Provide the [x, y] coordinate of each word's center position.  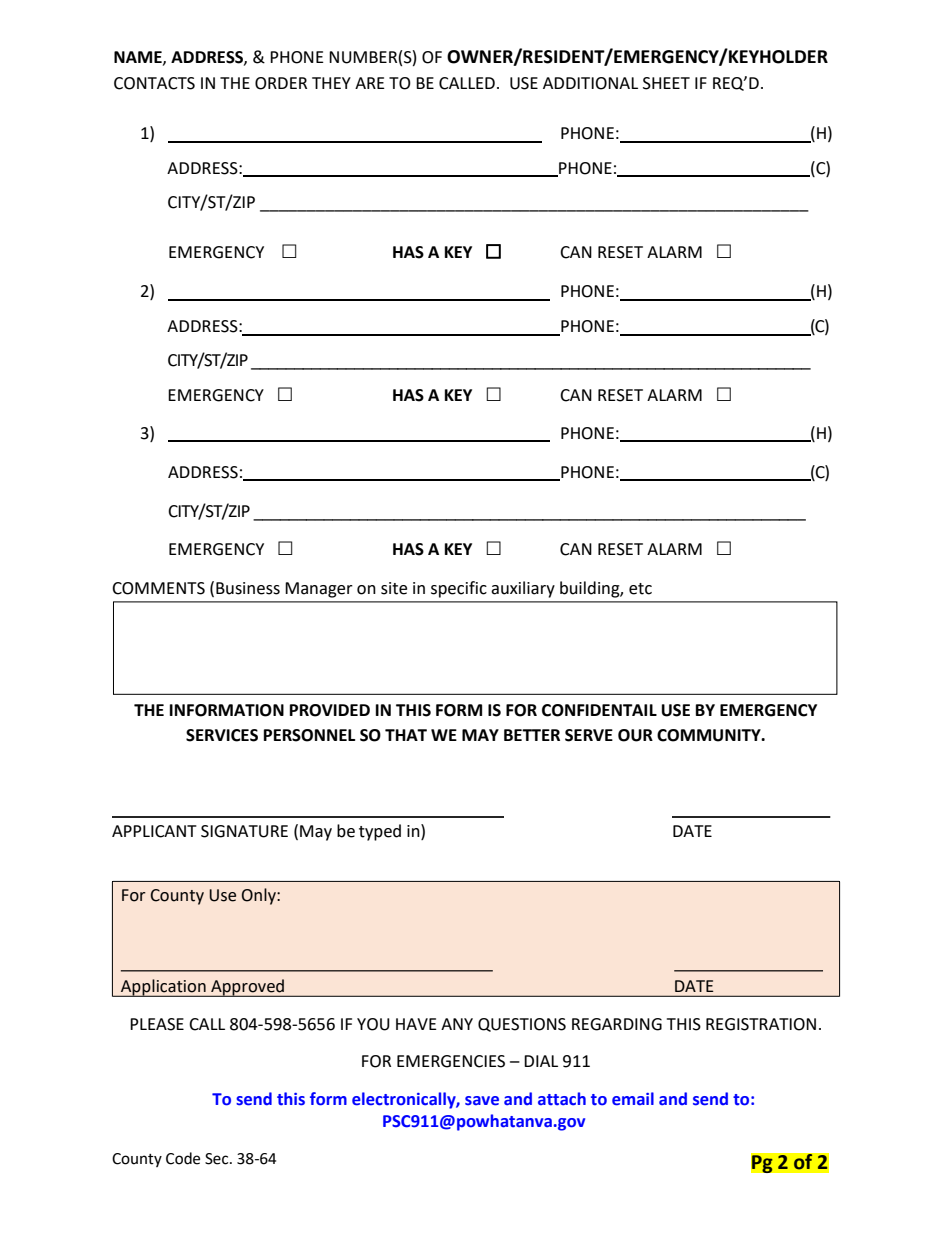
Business [248, 588]
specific [459, 589]
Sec [218, 1159]
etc [640, 589]
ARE [370, 83]
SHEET [666, 83]
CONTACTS [154, 83]
